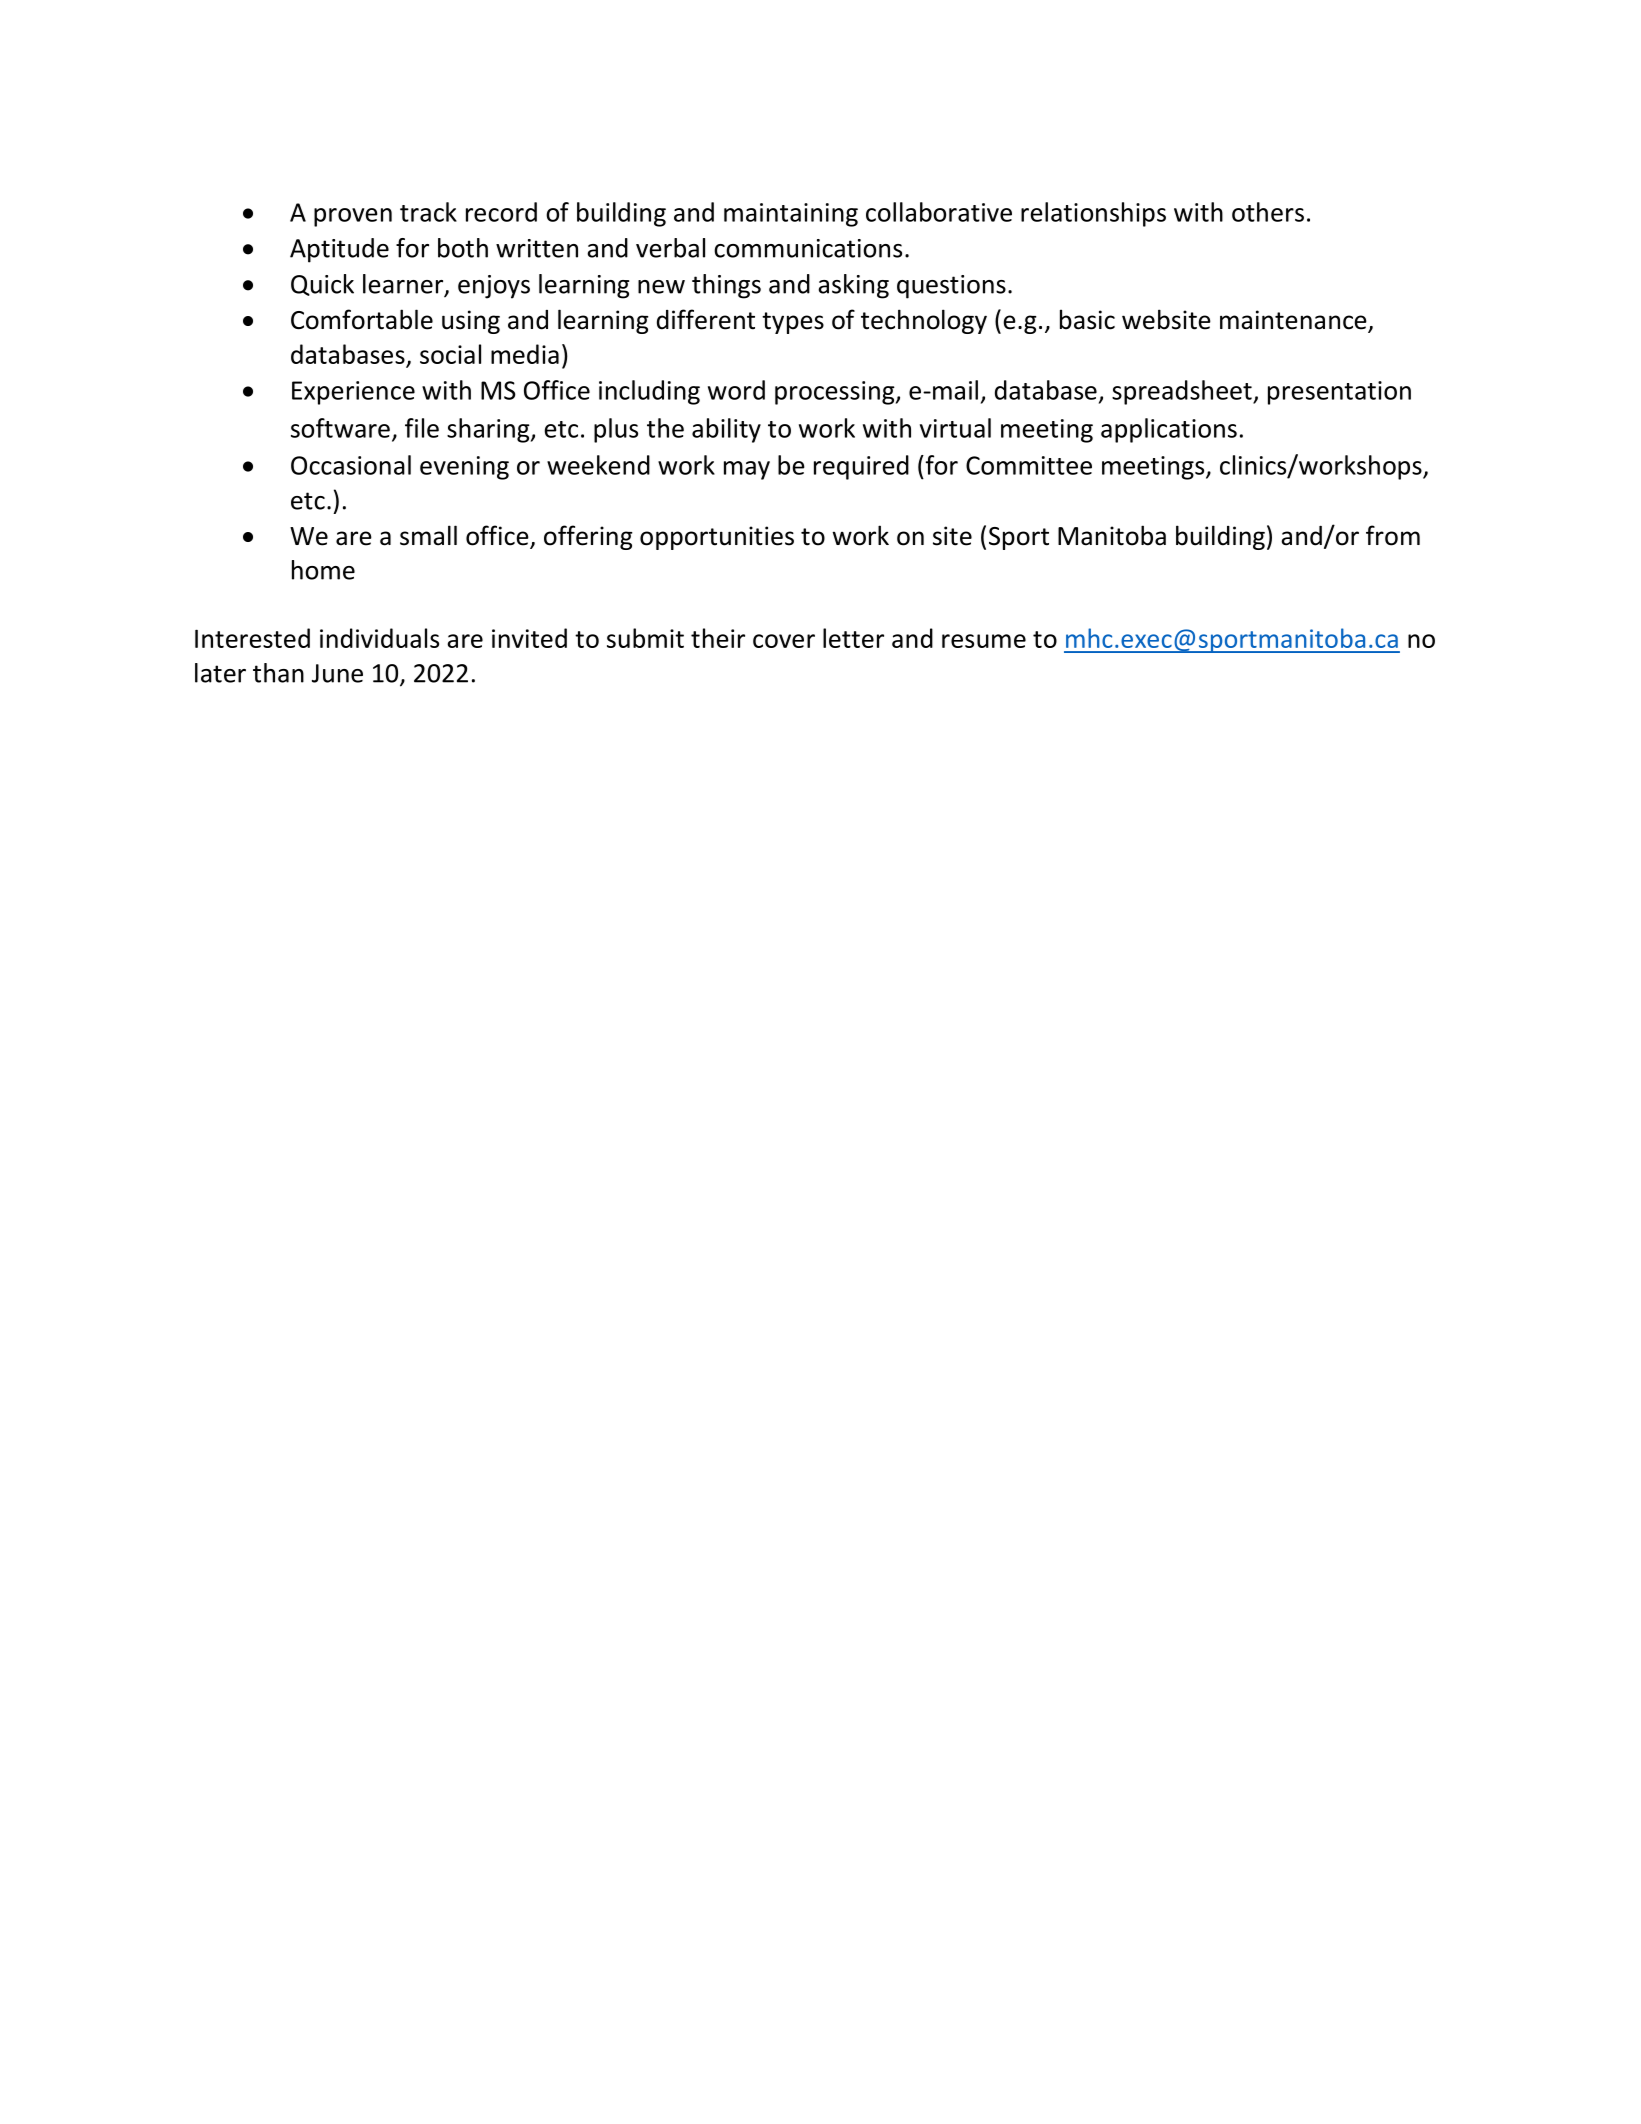  What do you see at coordinates (337, 673) in the image?
I see `June` at bounding box center [337, 673].
